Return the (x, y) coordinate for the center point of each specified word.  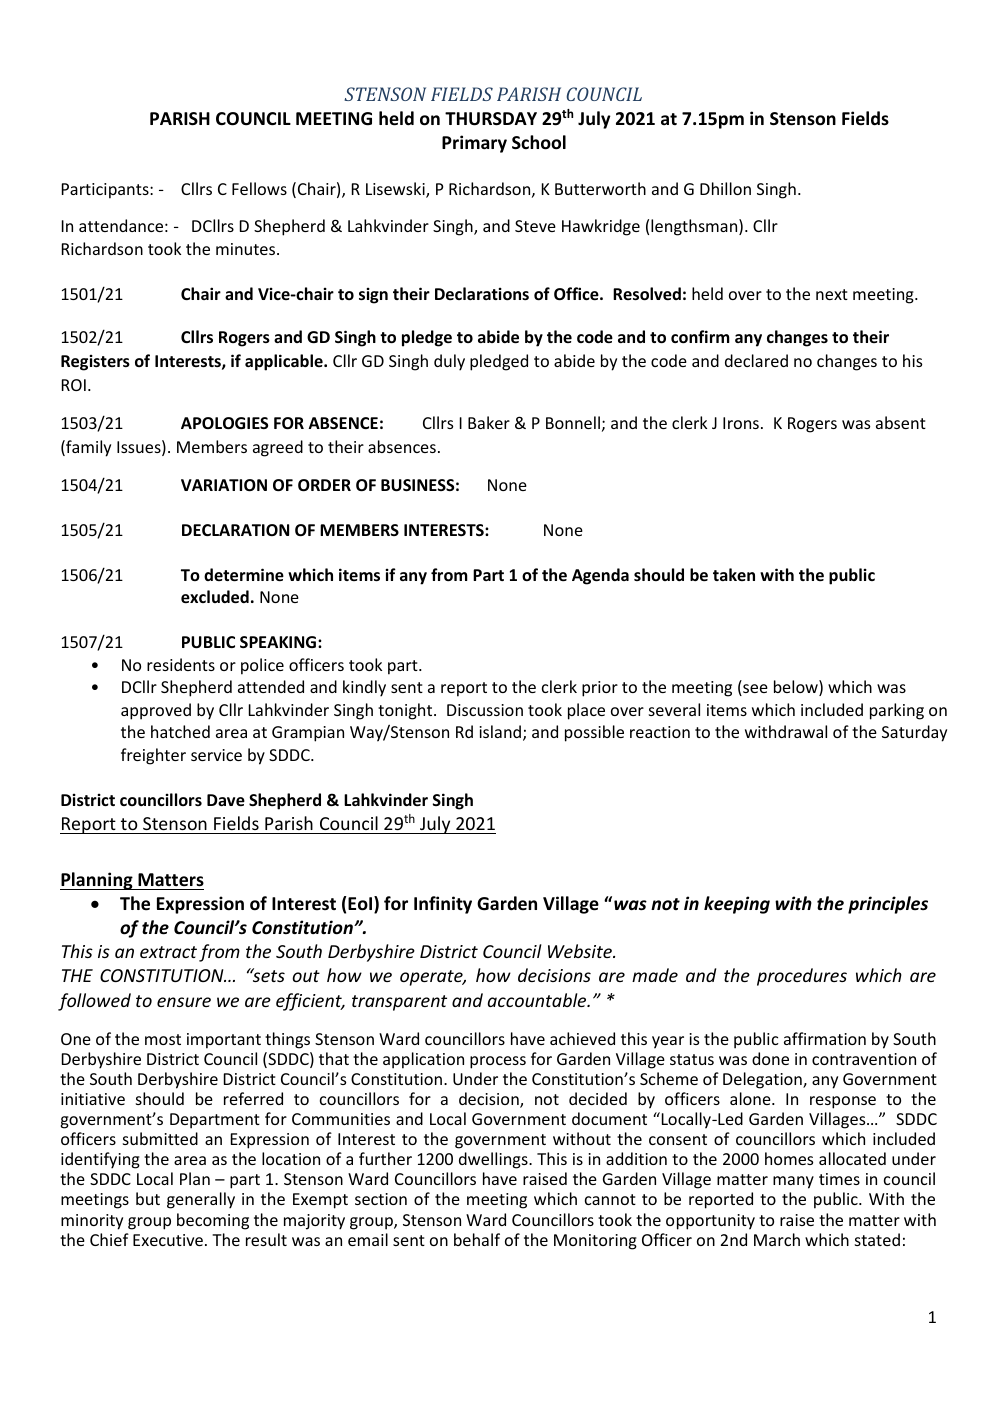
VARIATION (224, 485)
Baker (489, 422)
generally (201, 1200)
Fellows (259, 188)
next (832, 294)
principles (888, 905)
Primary (474, 144)
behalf (477, 1239)
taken (734, 574)
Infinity (443, 905)
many (793, 1182)
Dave (226, 800)
